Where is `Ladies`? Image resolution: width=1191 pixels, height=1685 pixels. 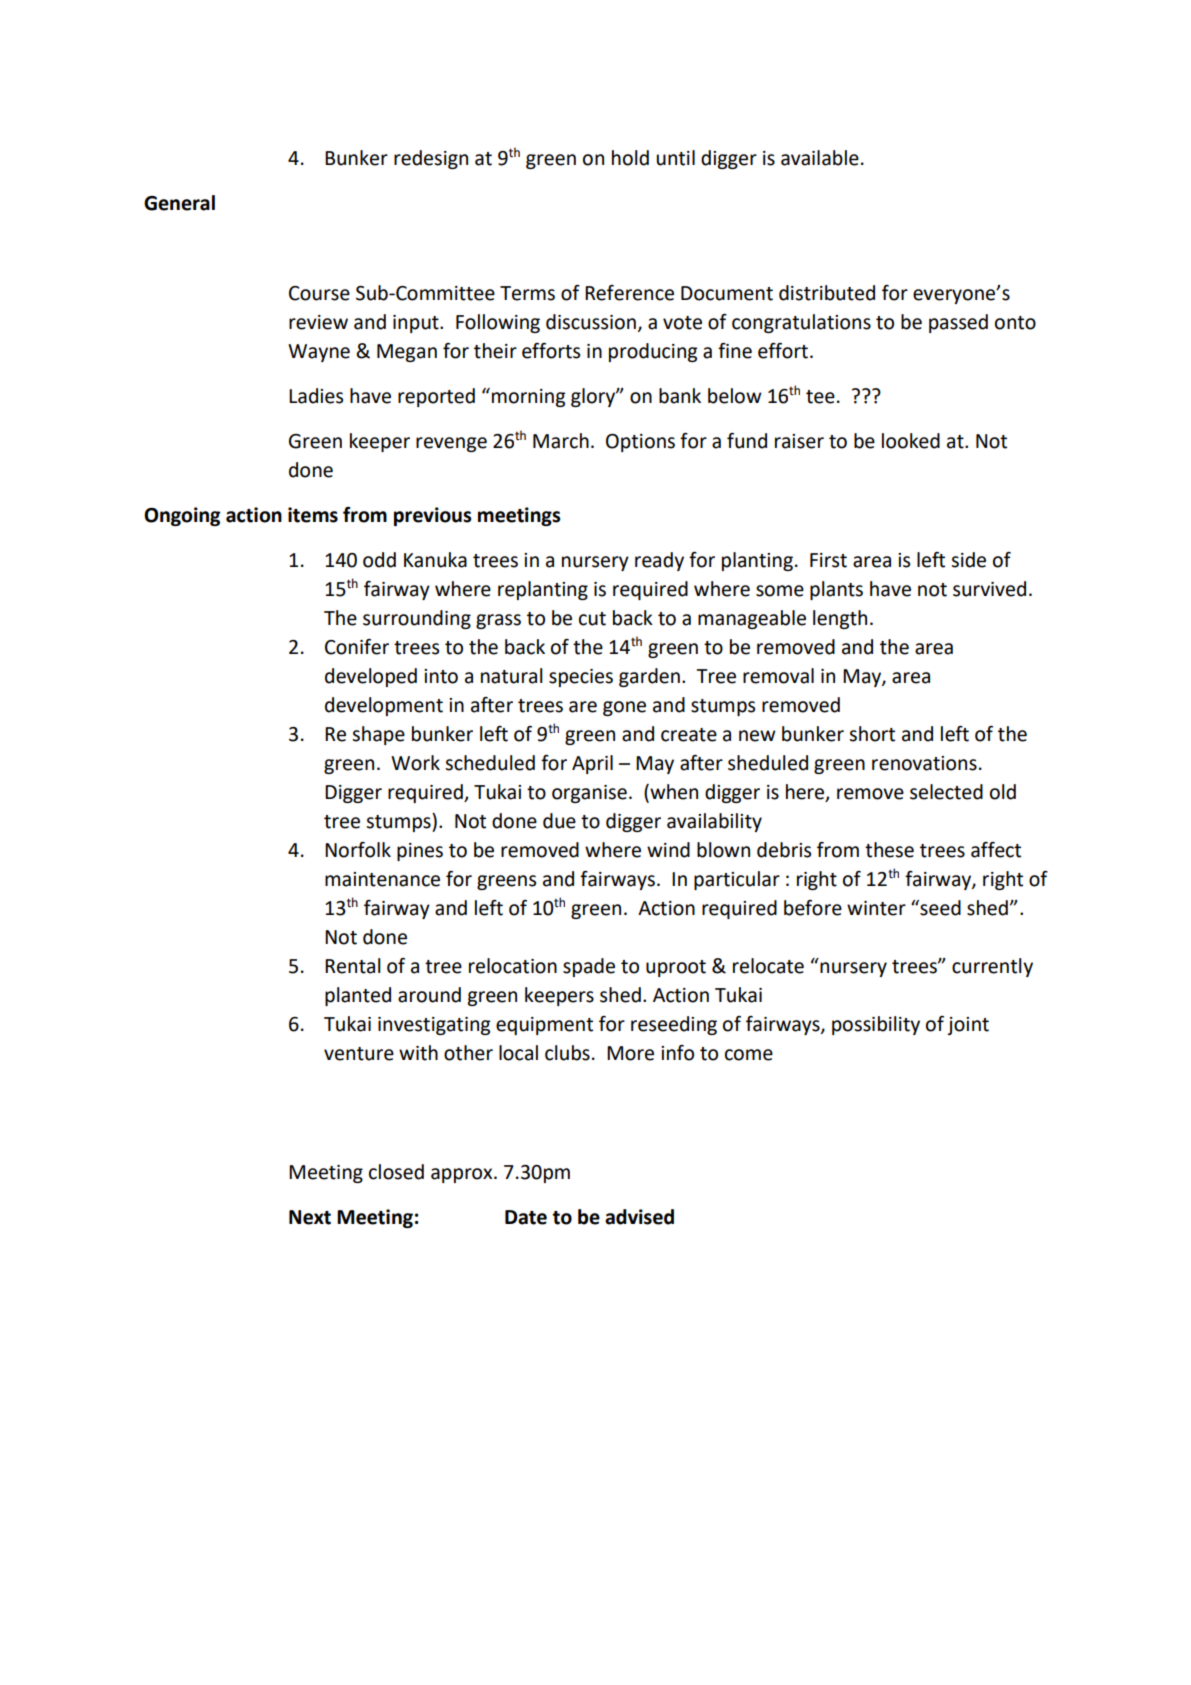 Ladies is located at coordinates (316, 396).
